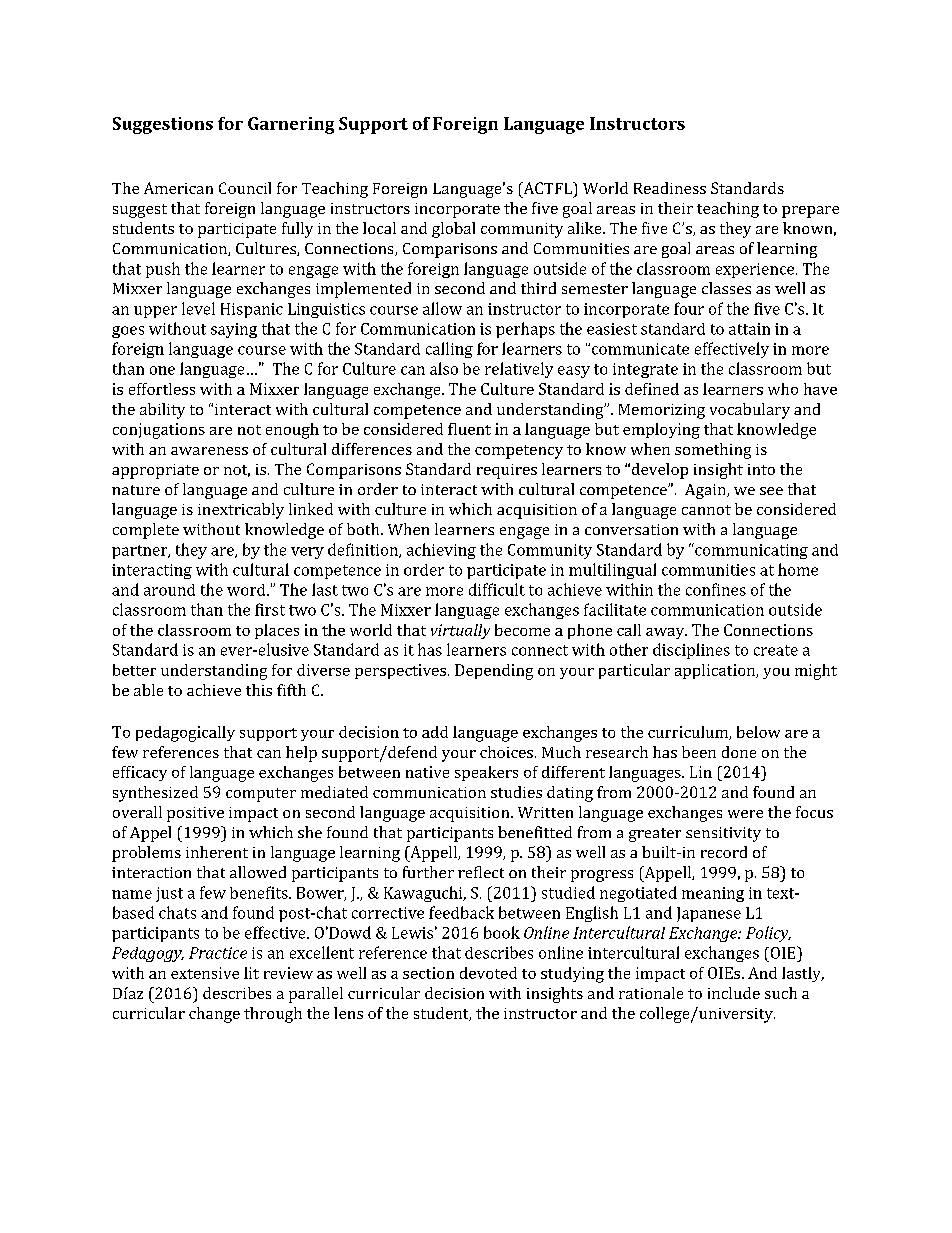 The image size is (952, 1233). What do you see at coordinates (734, 993) in the page?
I see `include` at bounding box center [734, 993].
